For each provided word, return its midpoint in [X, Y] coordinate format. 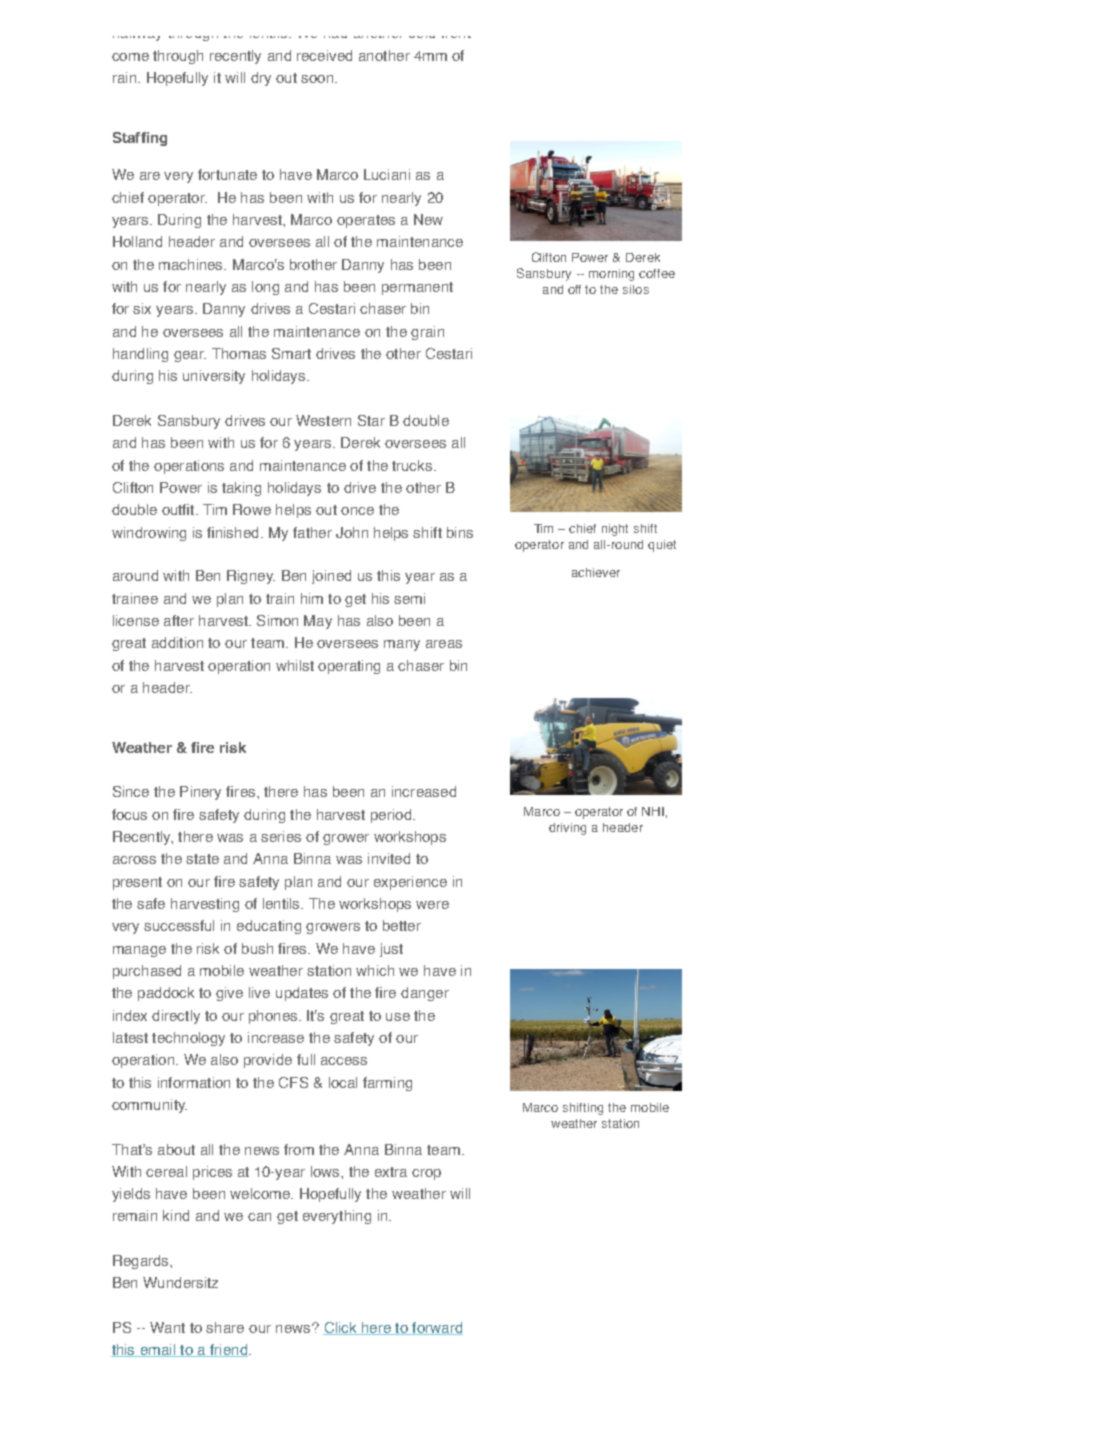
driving [567, 829]
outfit [179, 509]
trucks [413, 465]
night [615, 530]
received [324, 55]
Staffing [140, 139]
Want [167, 1327]
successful [179, 925]
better [402, 925]
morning [611, 275]
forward [436, 1328]
